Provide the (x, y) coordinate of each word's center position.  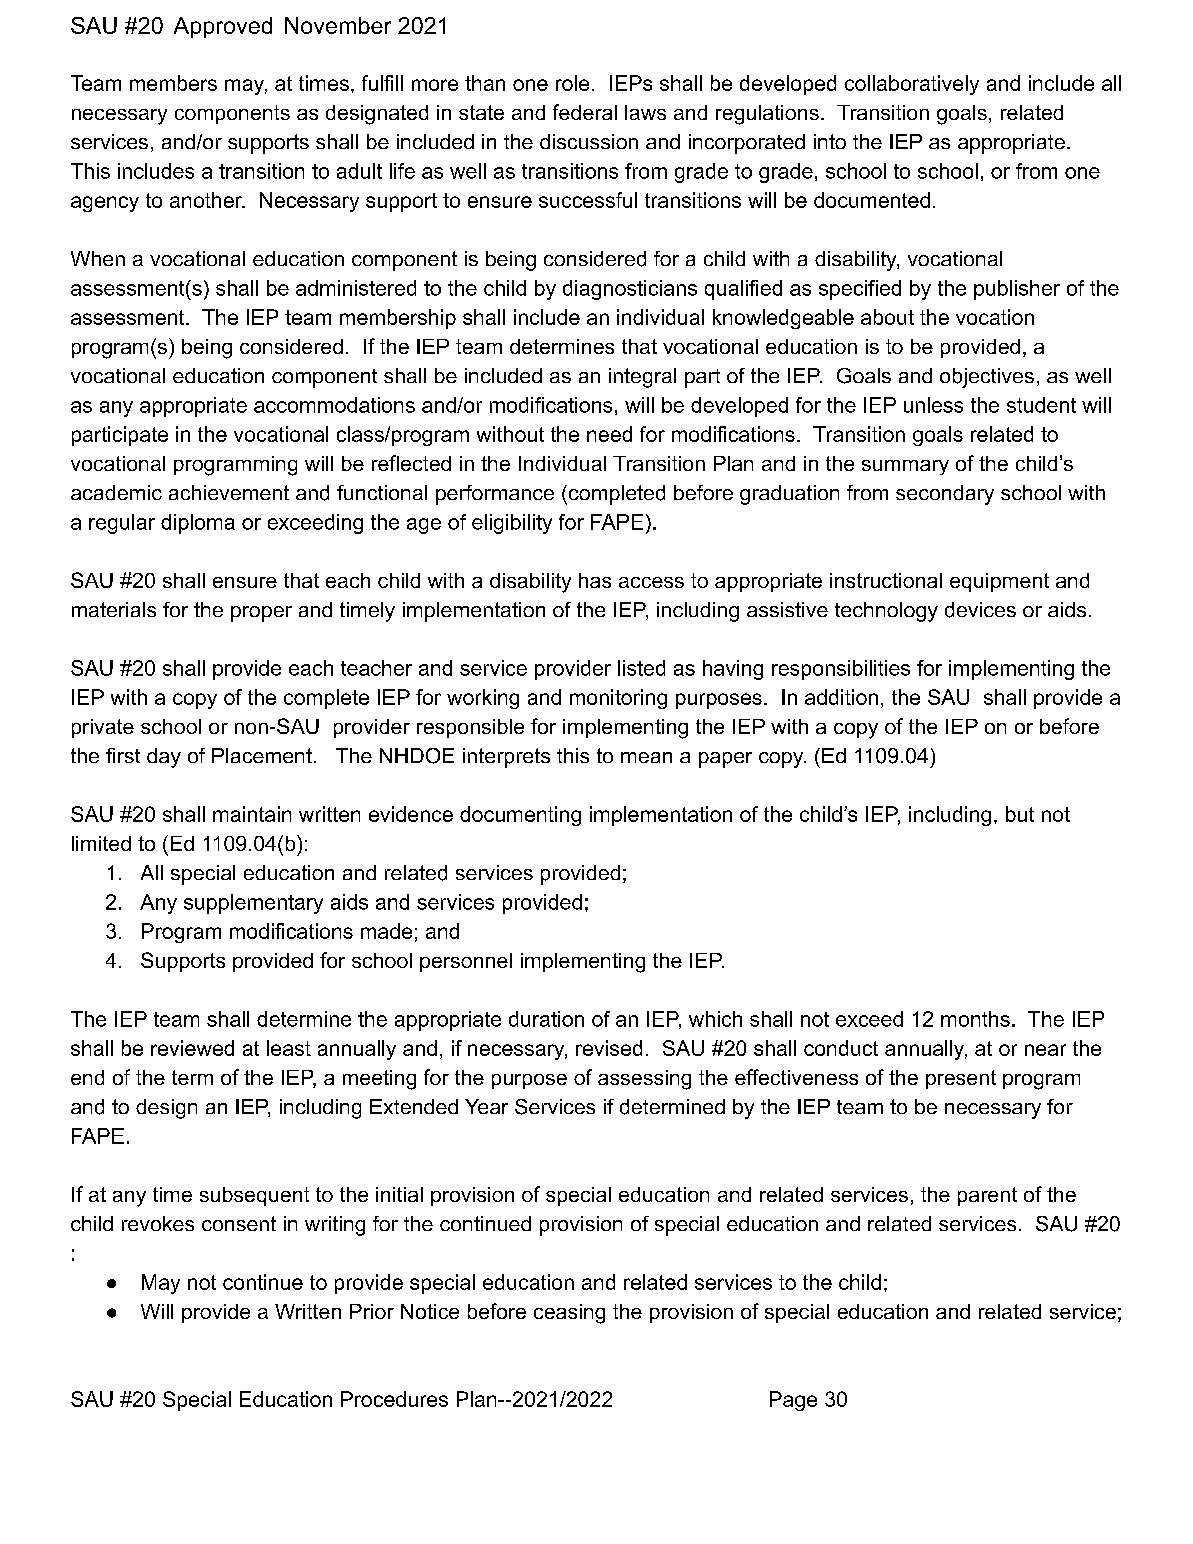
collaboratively (912, 85)
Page (793, 1401)
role (572, 83)
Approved (223, 27)
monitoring (618, 699)
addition (841, 697)
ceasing (569, 1314)
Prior (372, 1311)
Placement (262, 755)
